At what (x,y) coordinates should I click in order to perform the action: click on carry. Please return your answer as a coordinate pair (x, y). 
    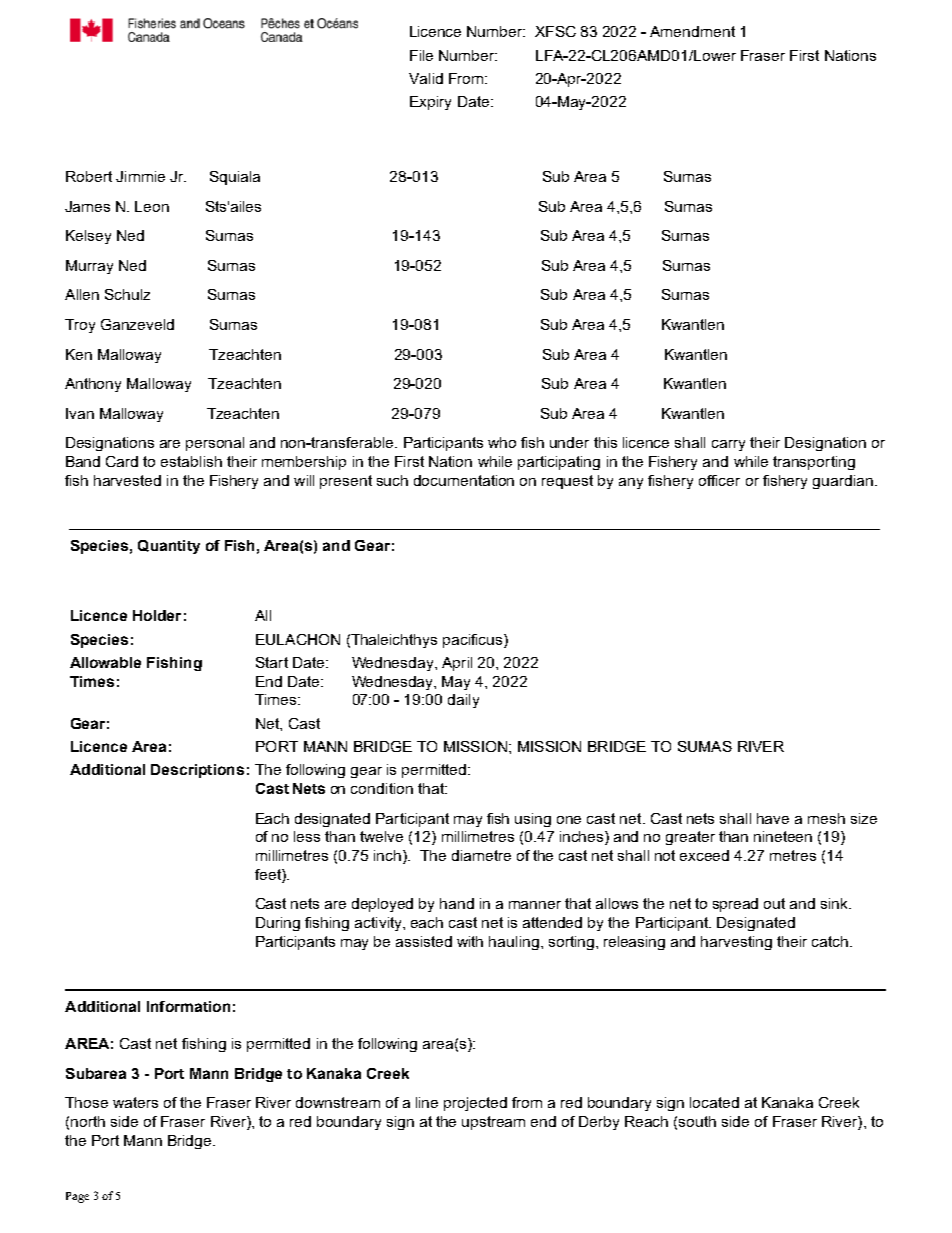
    Looking at the image, I should click on (728, 445).
